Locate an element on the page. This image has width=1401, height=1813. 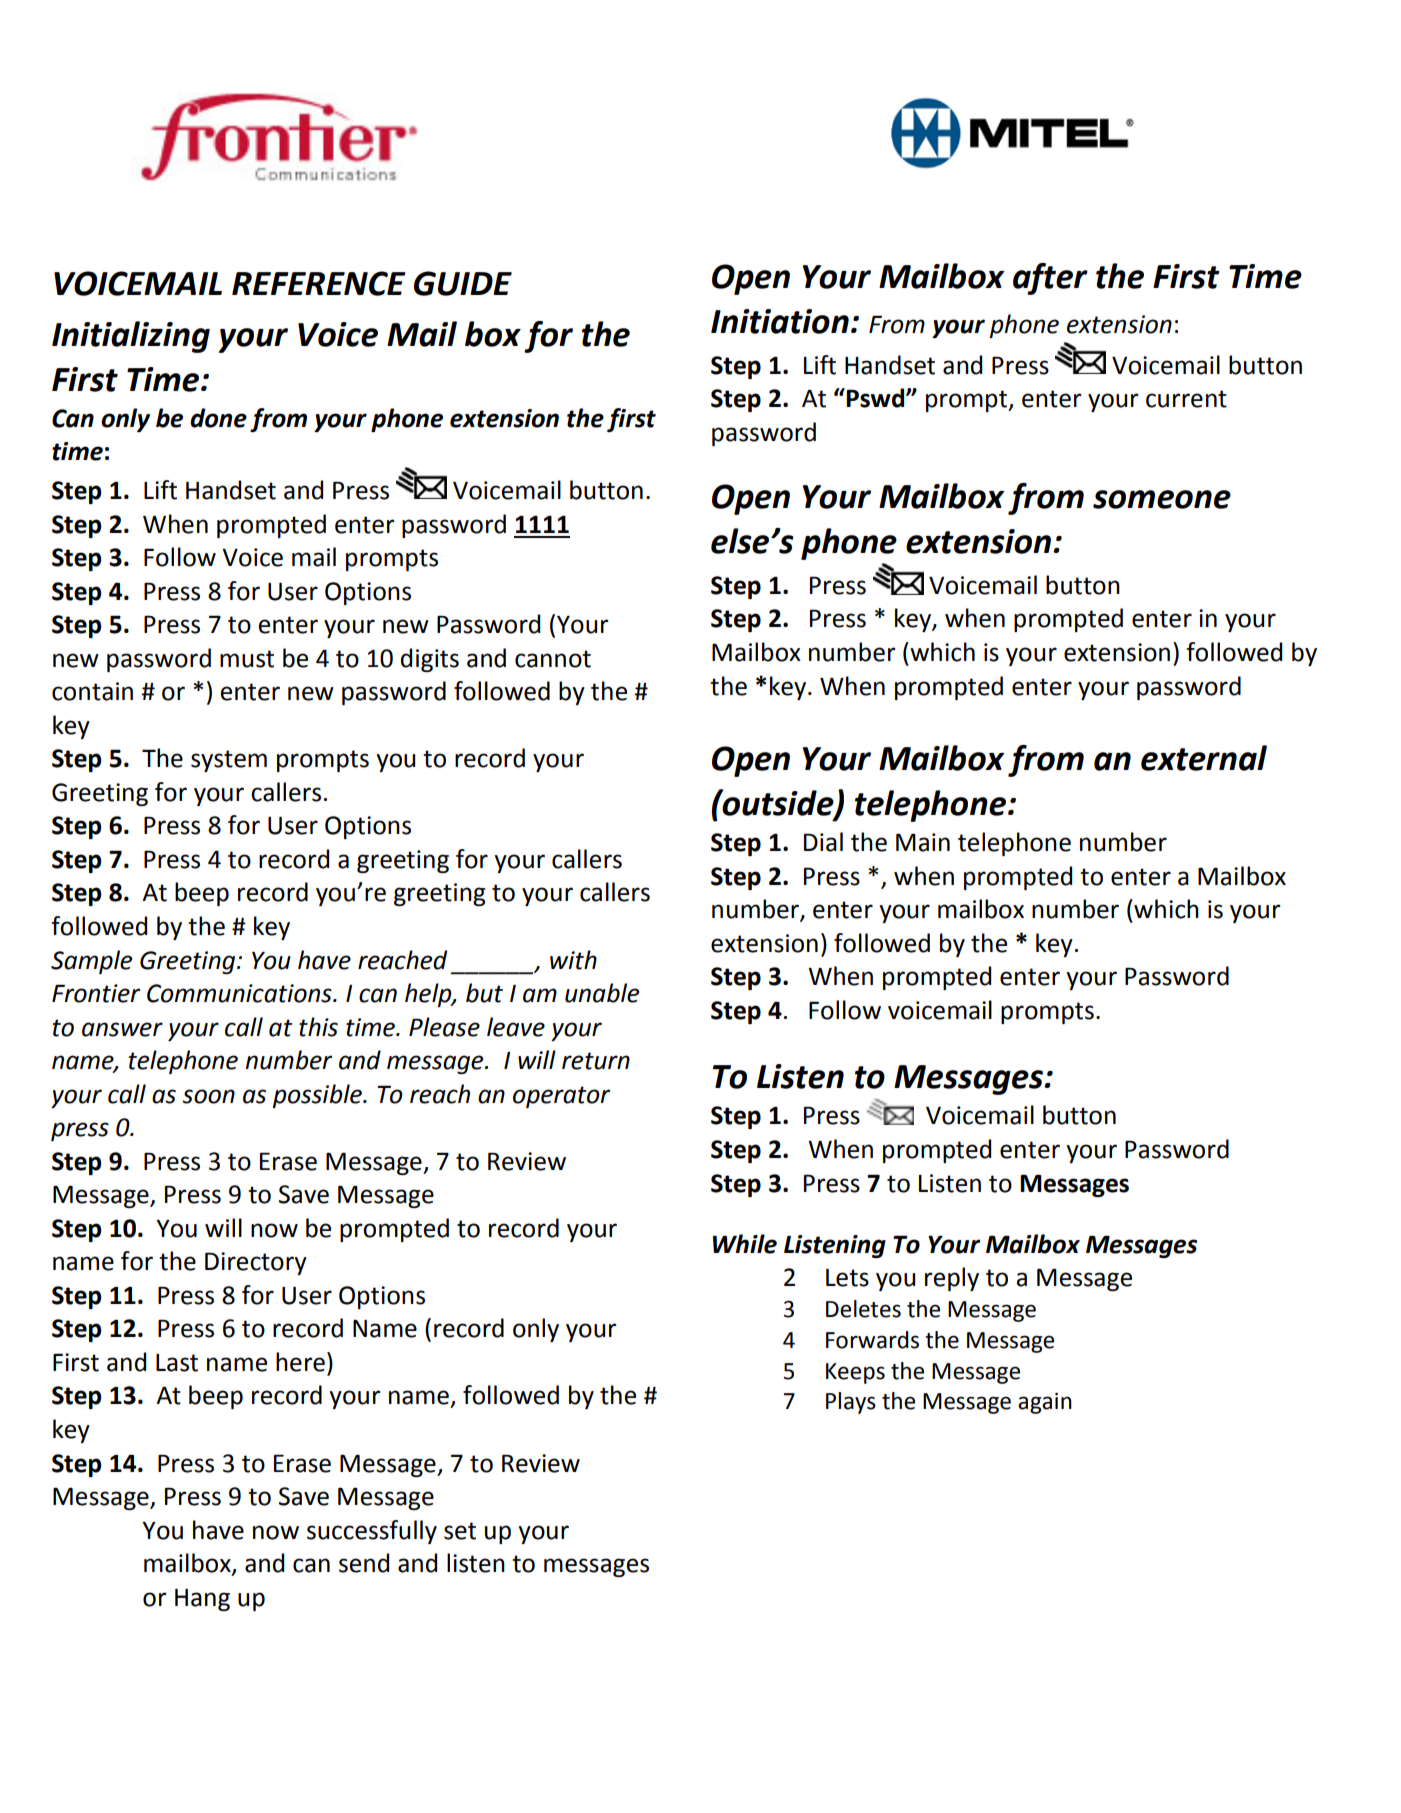
Initiation is located at coordinates (780, 321).
